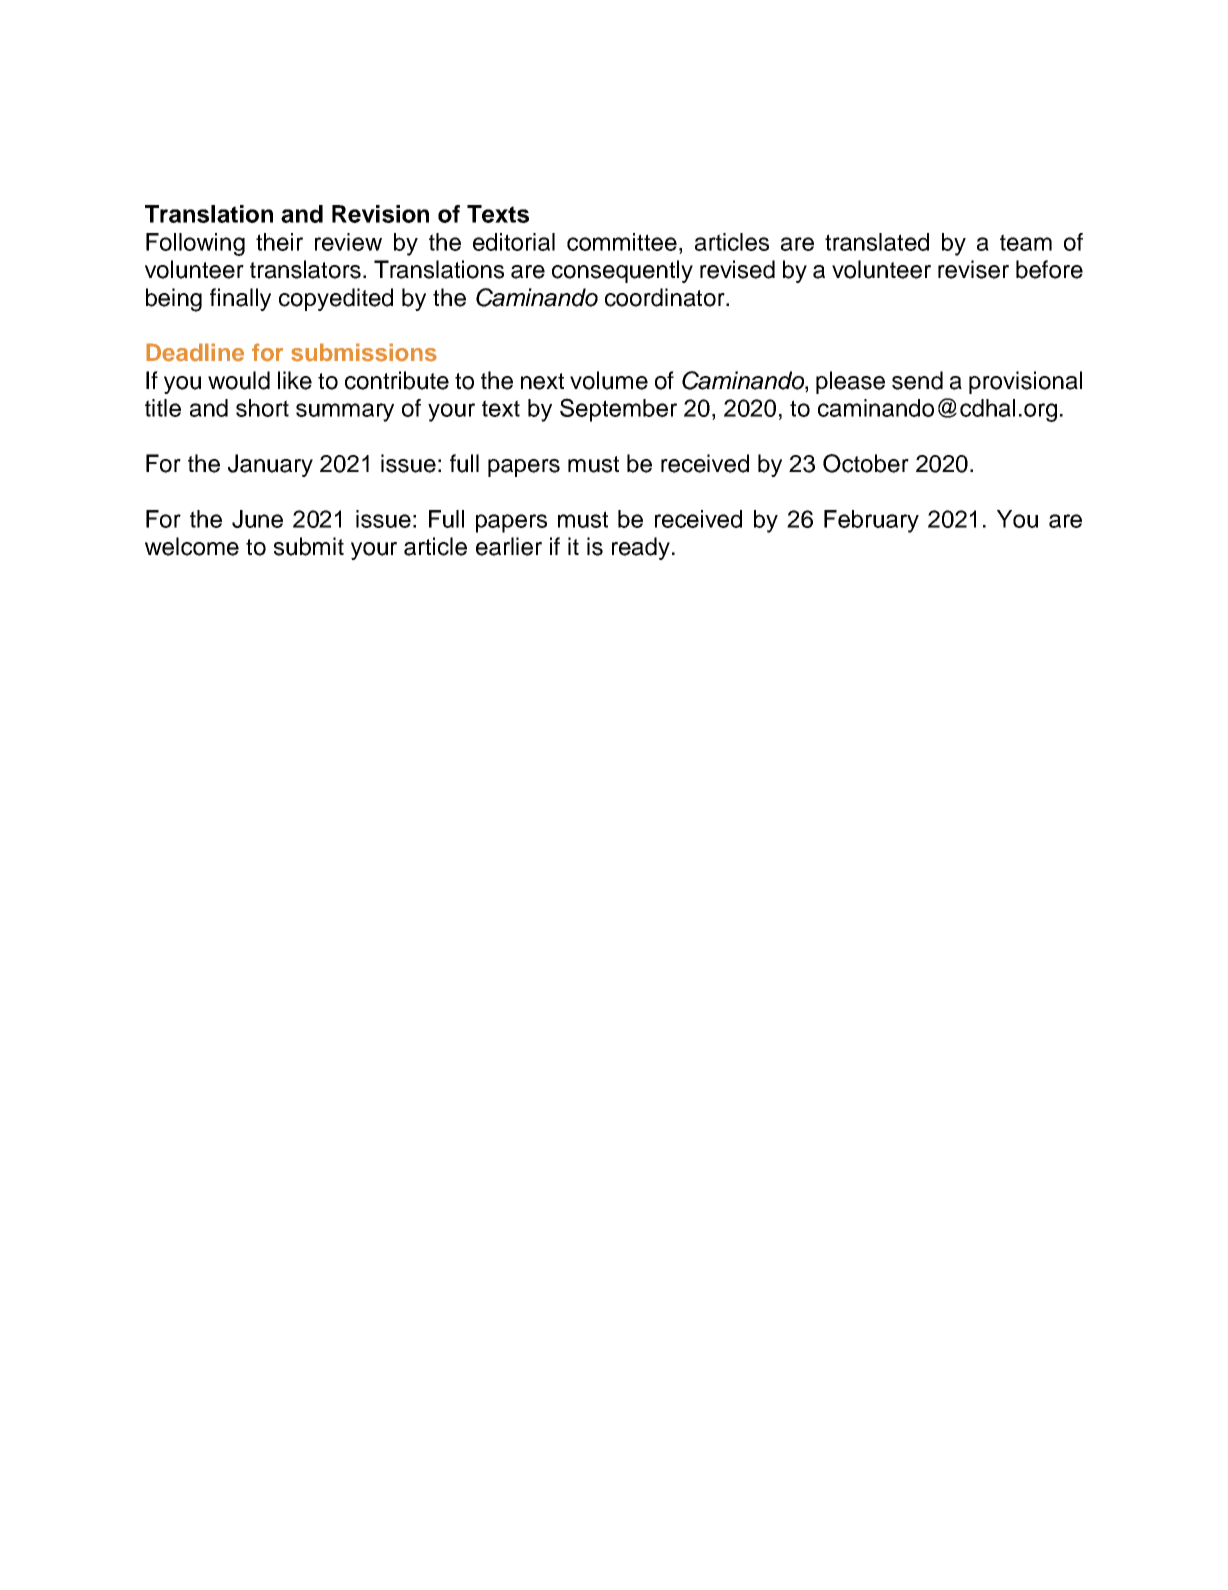 This screenshot has width=1228, height=1590. I want to click on committee, so click(622, 242).
